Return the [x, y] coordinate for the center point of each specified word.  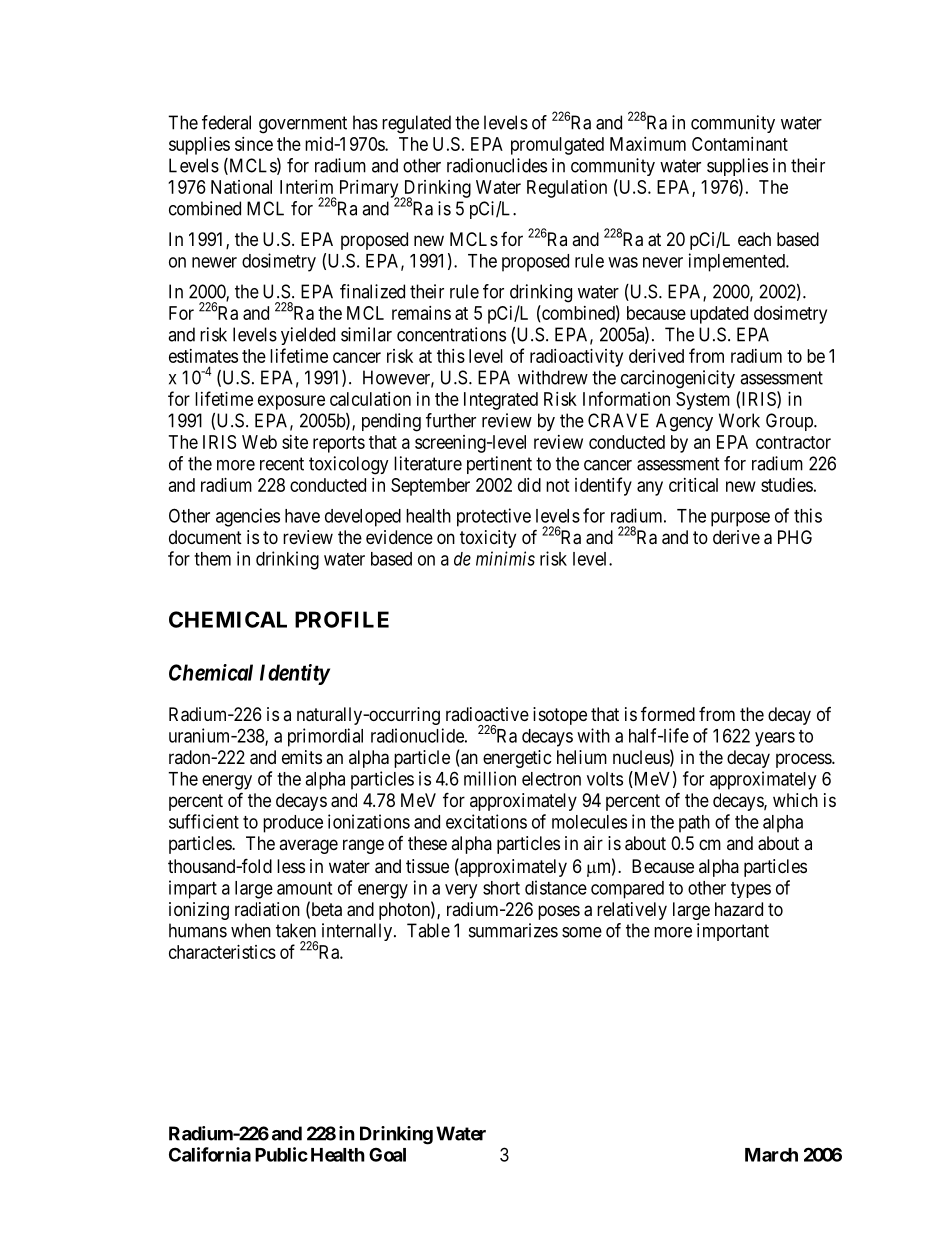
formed [668, 713]
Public [281, 1154]
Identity [295, 674]
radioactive [487, 714]
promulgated [557, 146]
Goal [387, 1154]
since [254, 144]
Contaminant [740, 144]
